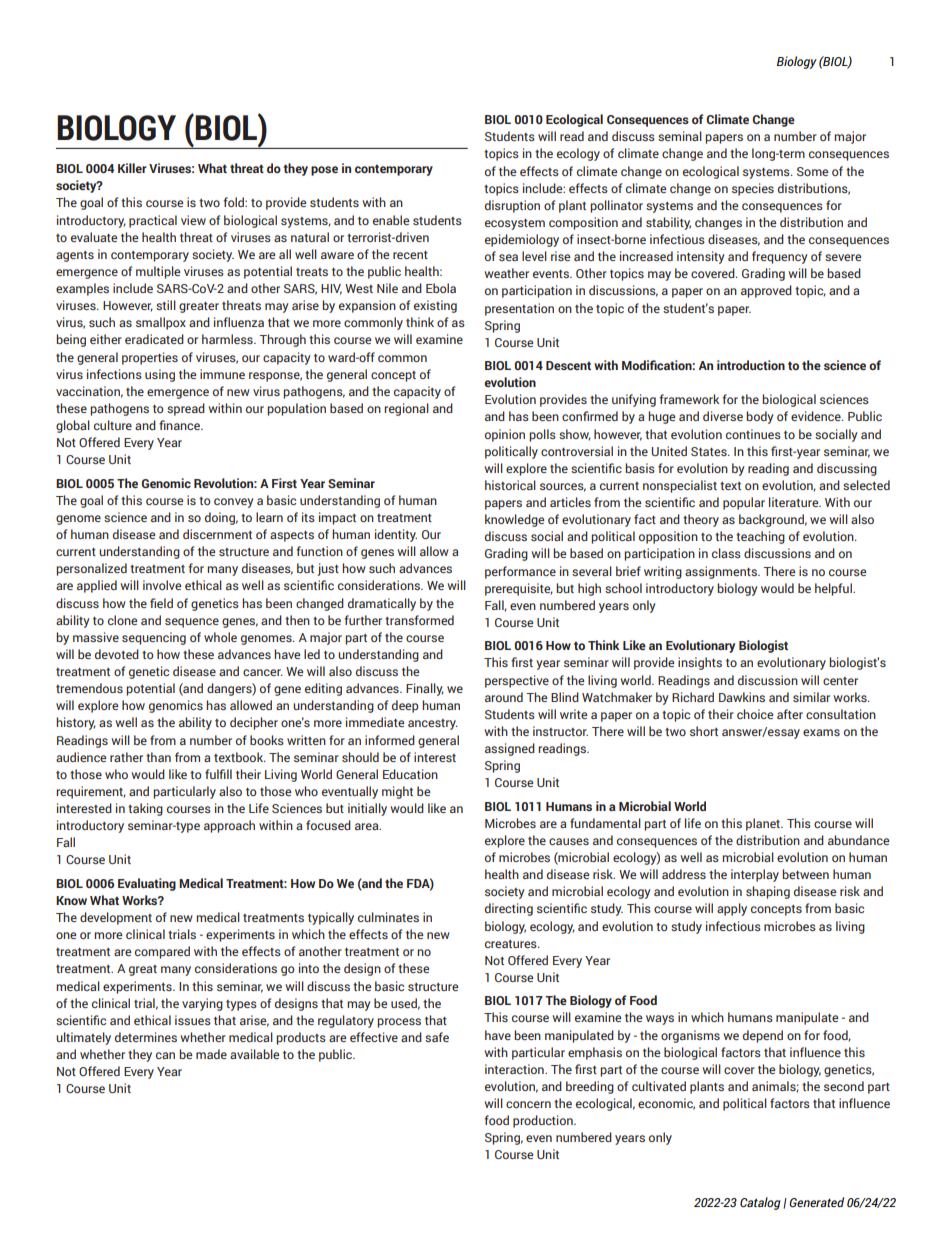 Image resolution: width=952 pixels, height=1233 pixels. Describe the element at coordinates (763, 1036) in the image. I see `depend` at that location.
